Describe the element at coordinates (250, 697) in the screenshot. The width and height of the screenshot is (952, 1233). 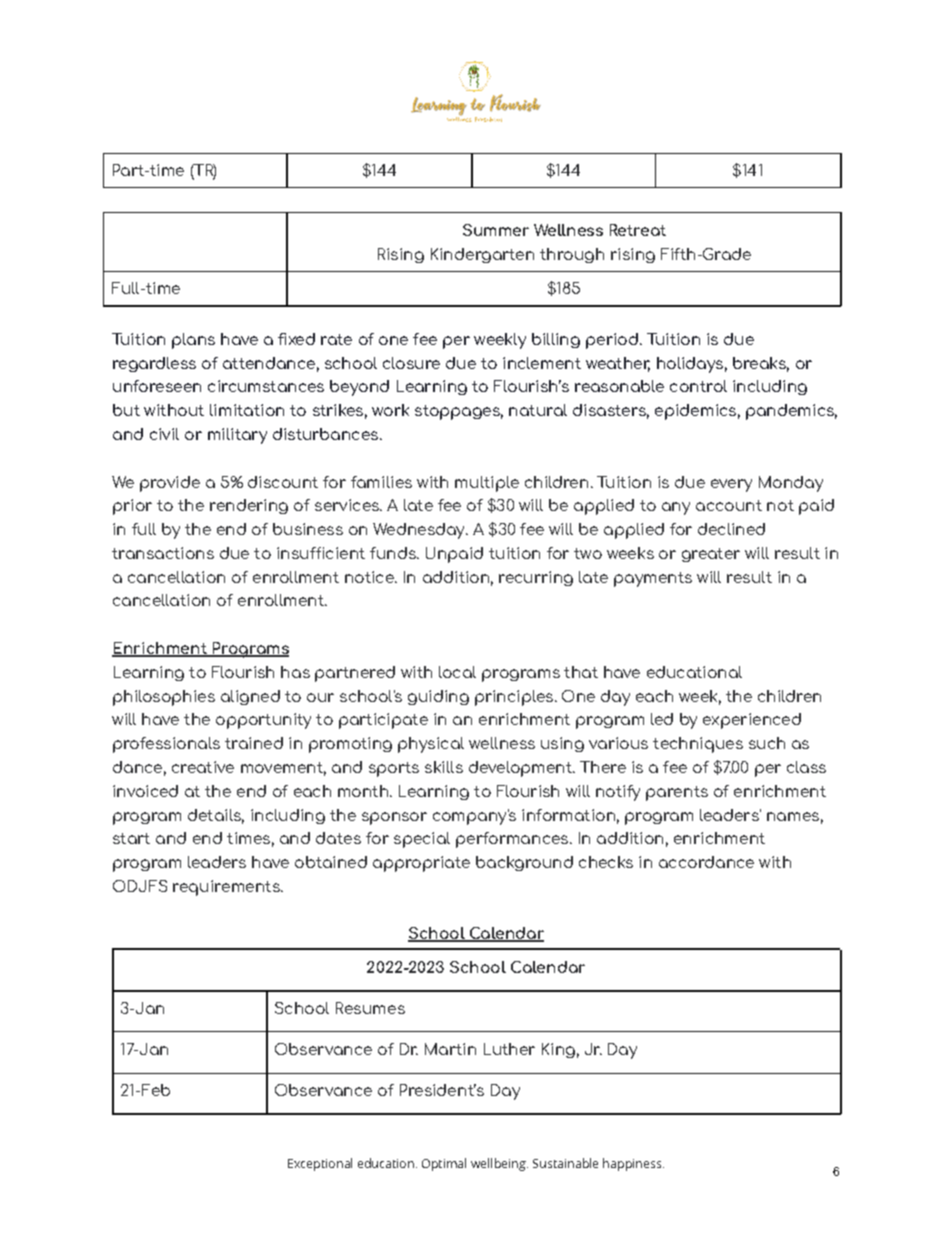
I see `aligned` at that location.
